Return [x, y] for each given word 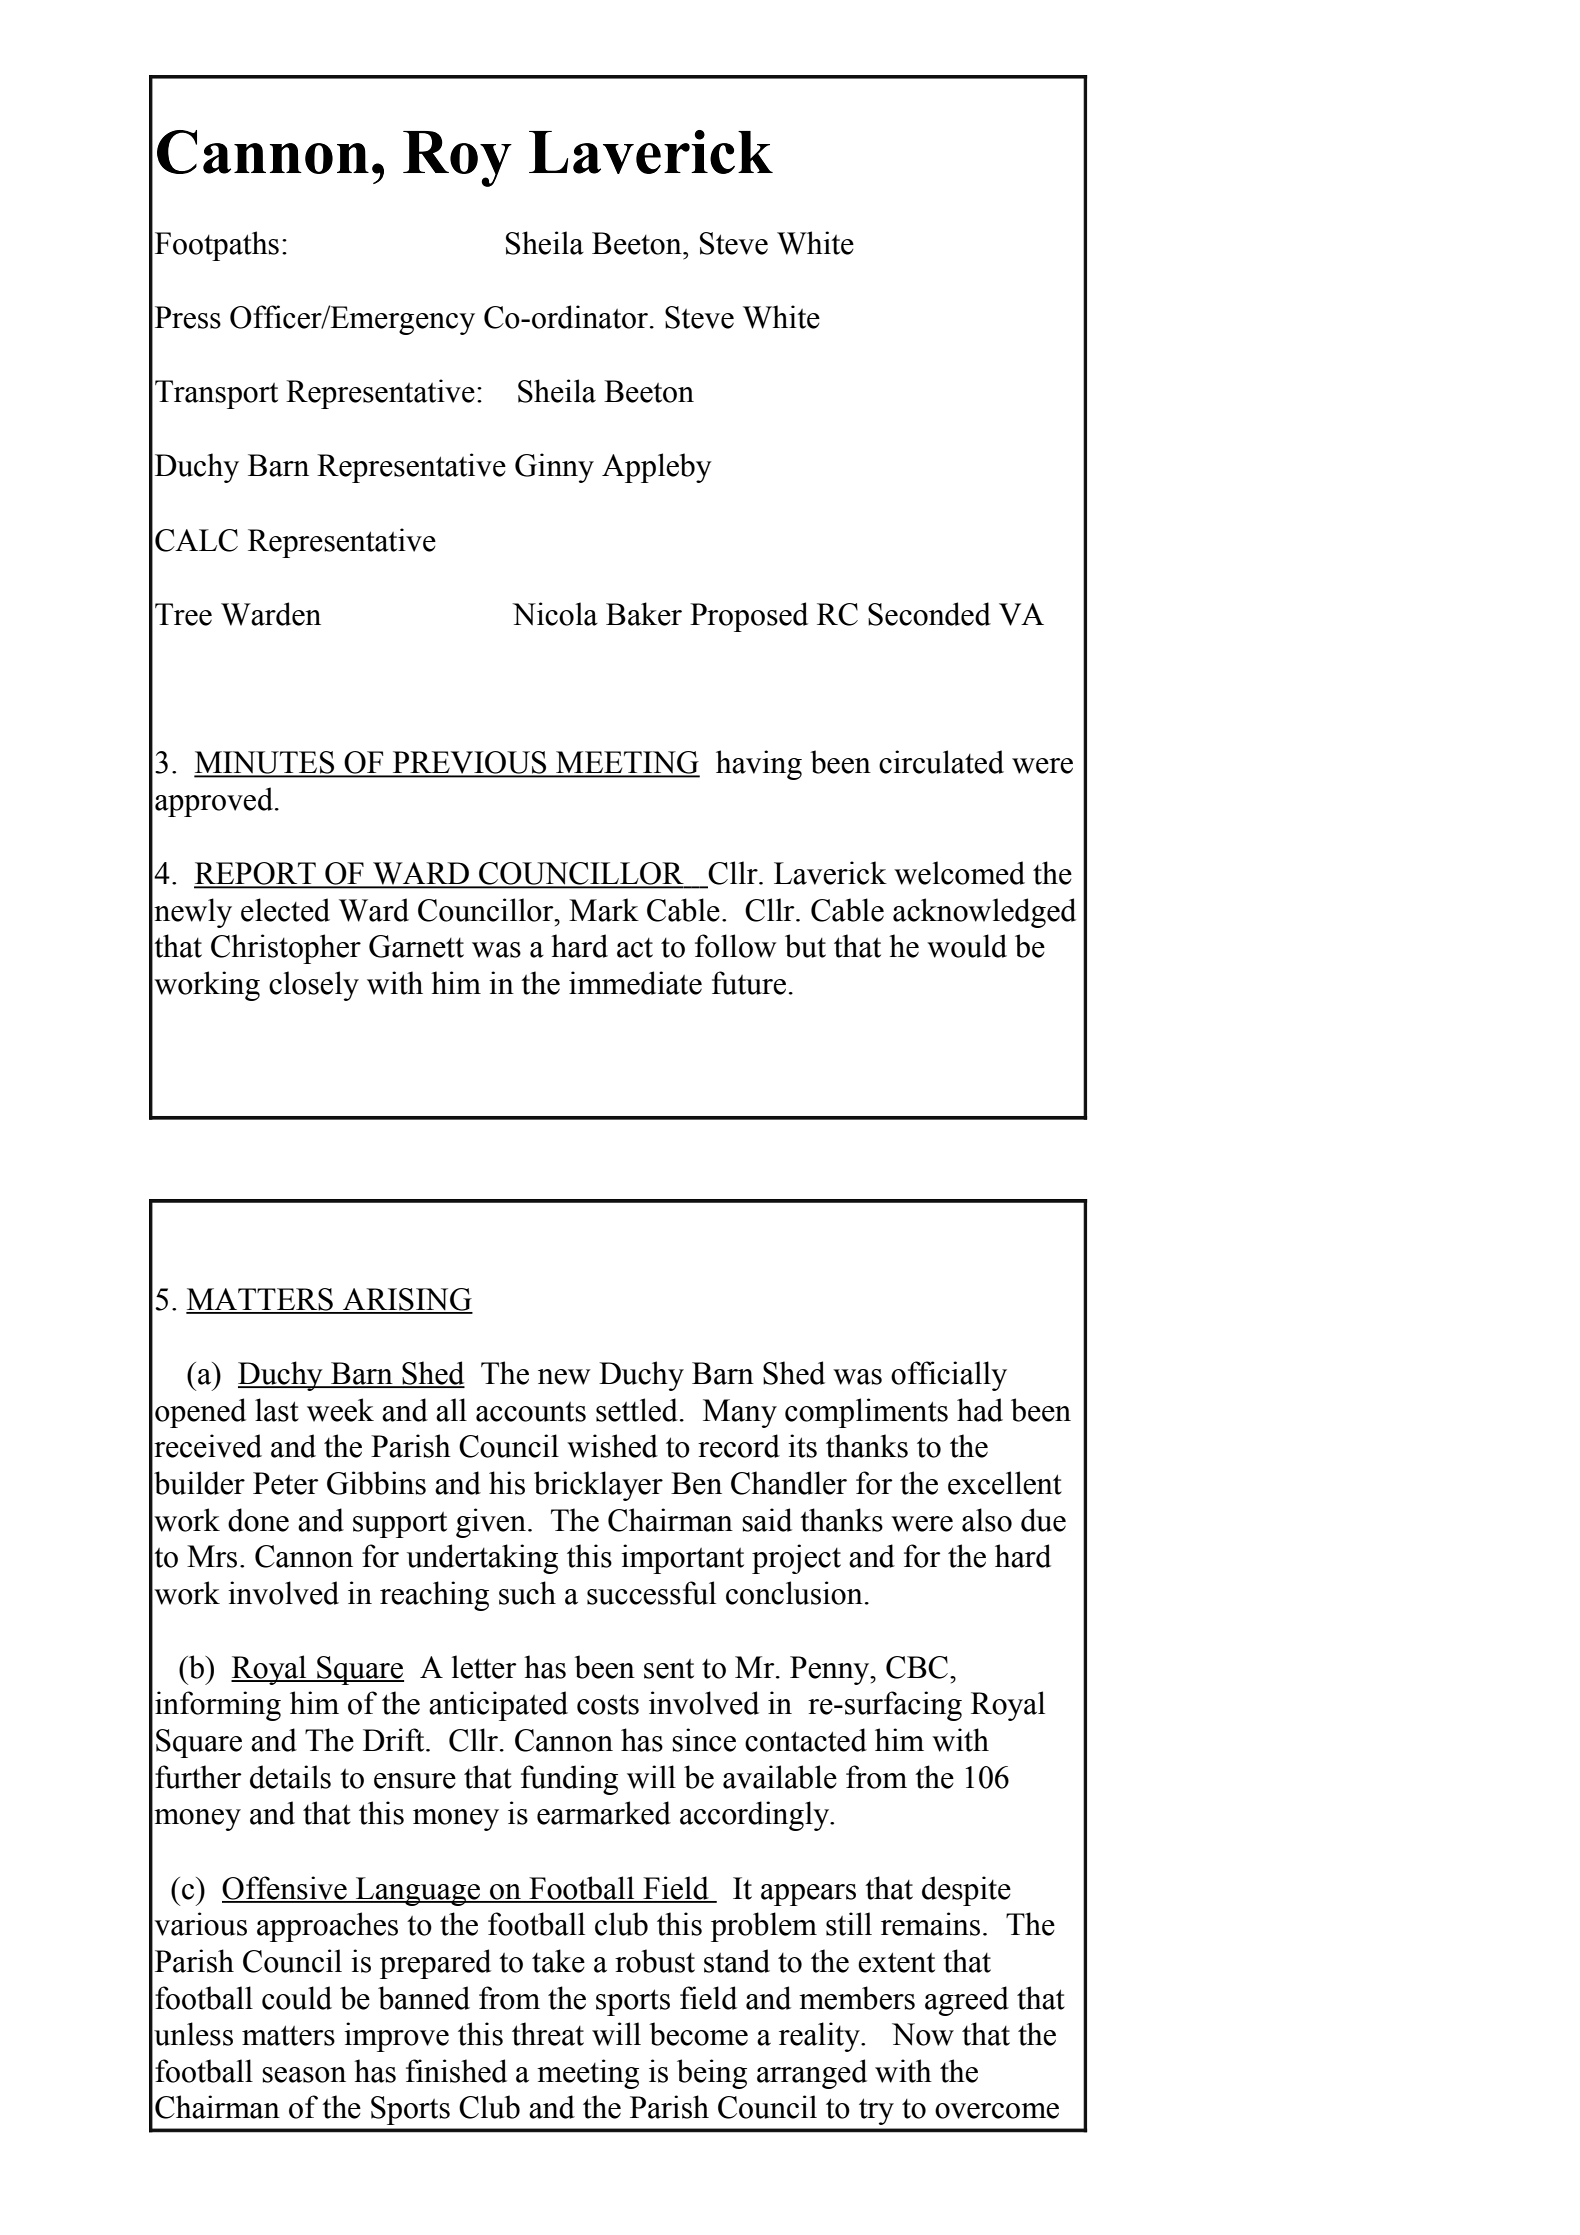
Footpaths [217, 246]
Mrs [212, 1556]
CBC [918, 1667]
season [304, 2075]
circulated [941, 762]
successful [651, 1593]
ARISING [407, 1300]
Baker [644, 614]
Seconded [929, 614]
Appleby [657, 468]
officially [949, 1376]
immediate [635, 983]
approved [215, 802]
